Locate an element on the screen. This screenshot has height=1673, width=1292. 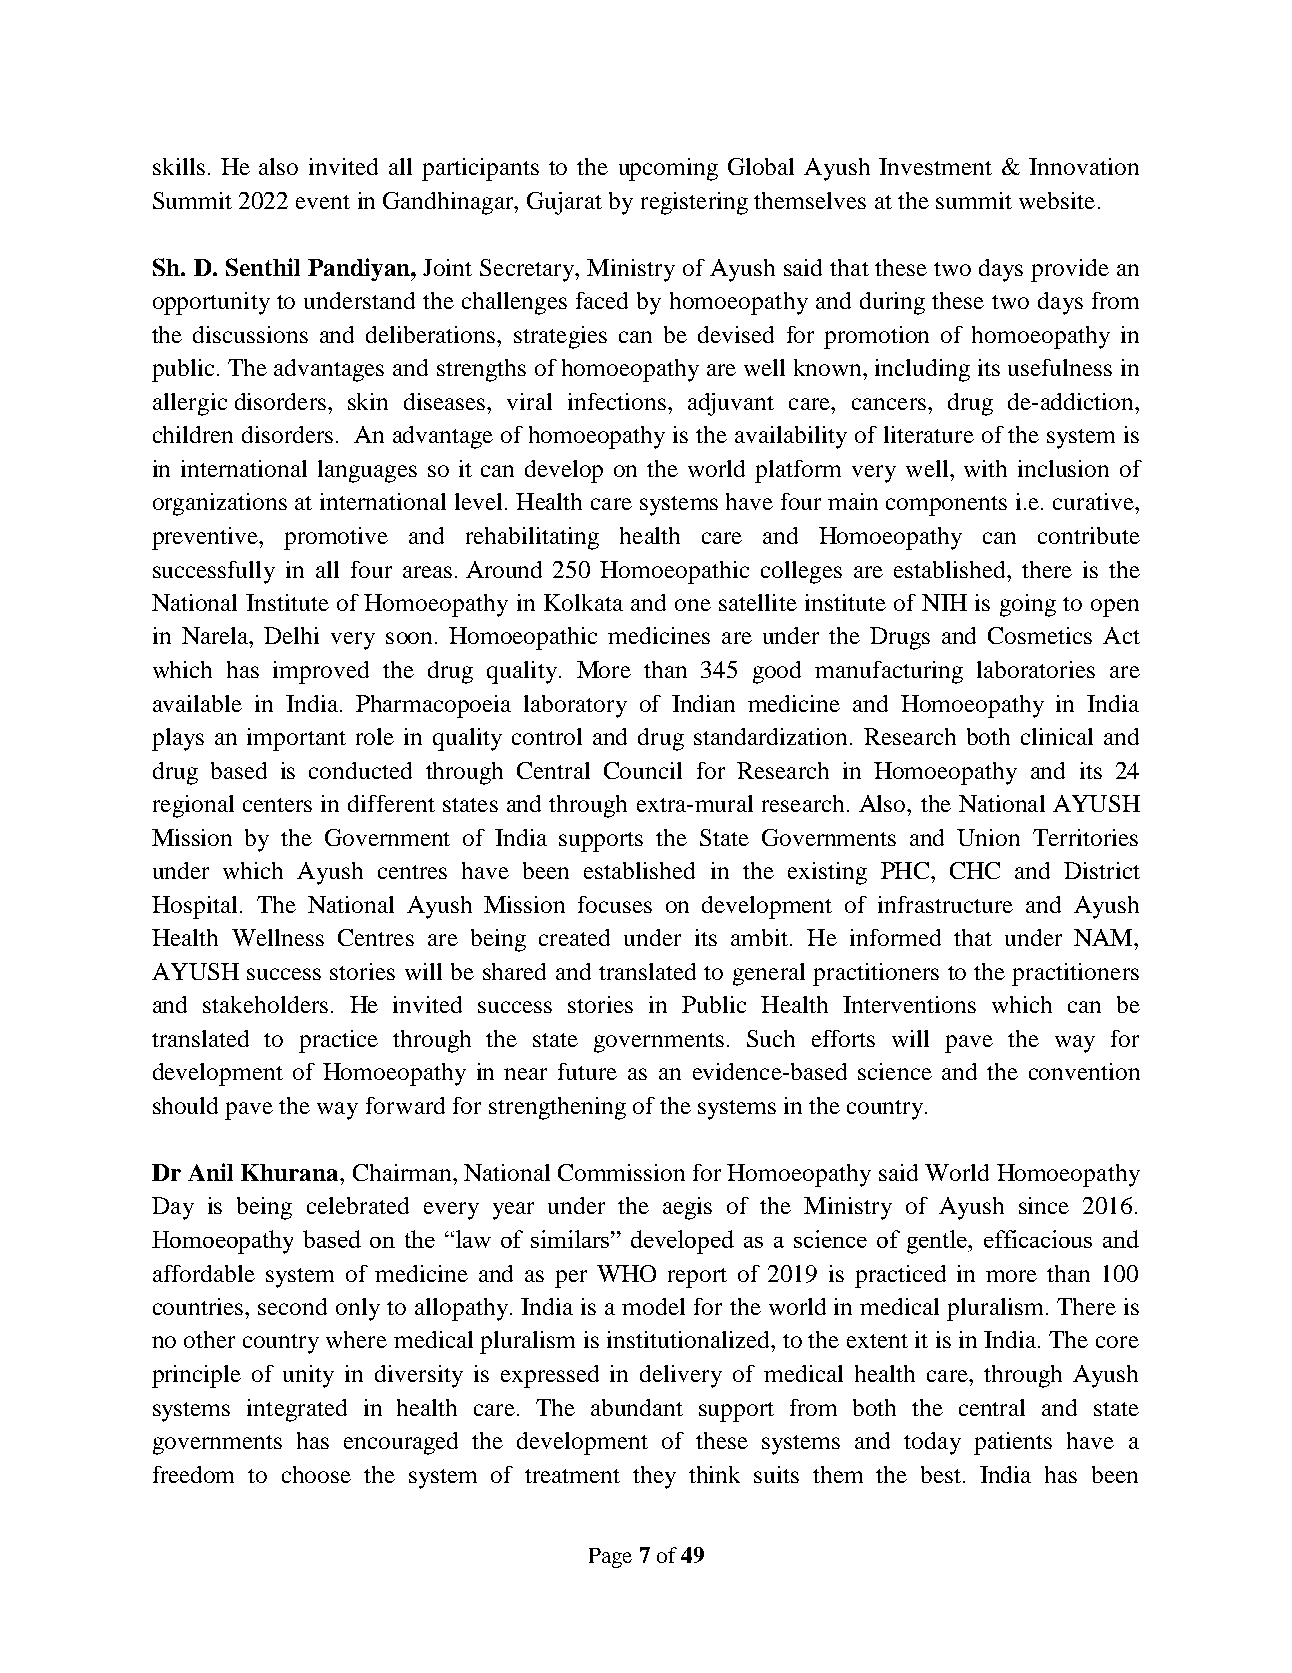
organizations is located at coordinates (220, 504).
